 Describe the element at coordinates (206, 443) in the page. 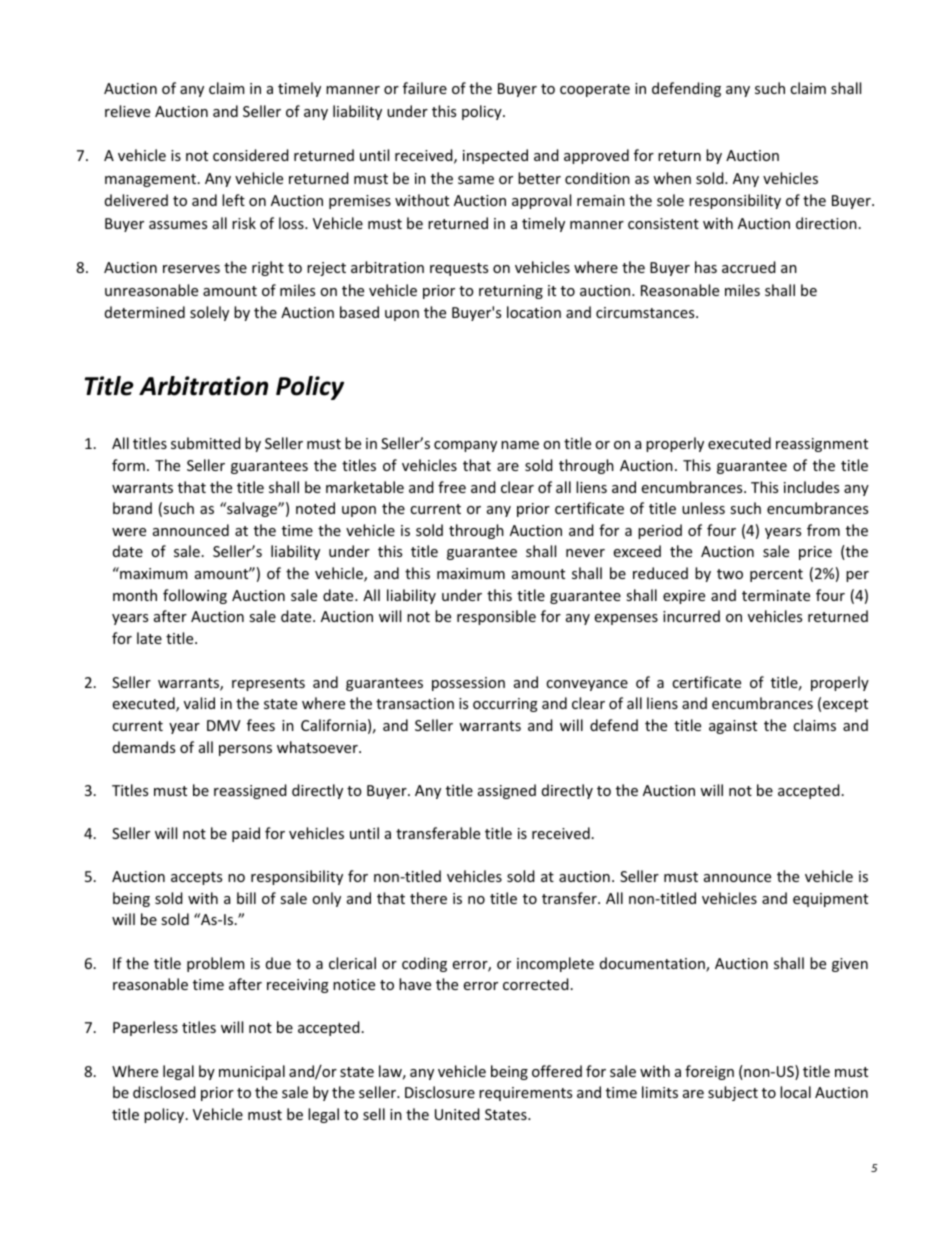

I see `submitted` at that location.
